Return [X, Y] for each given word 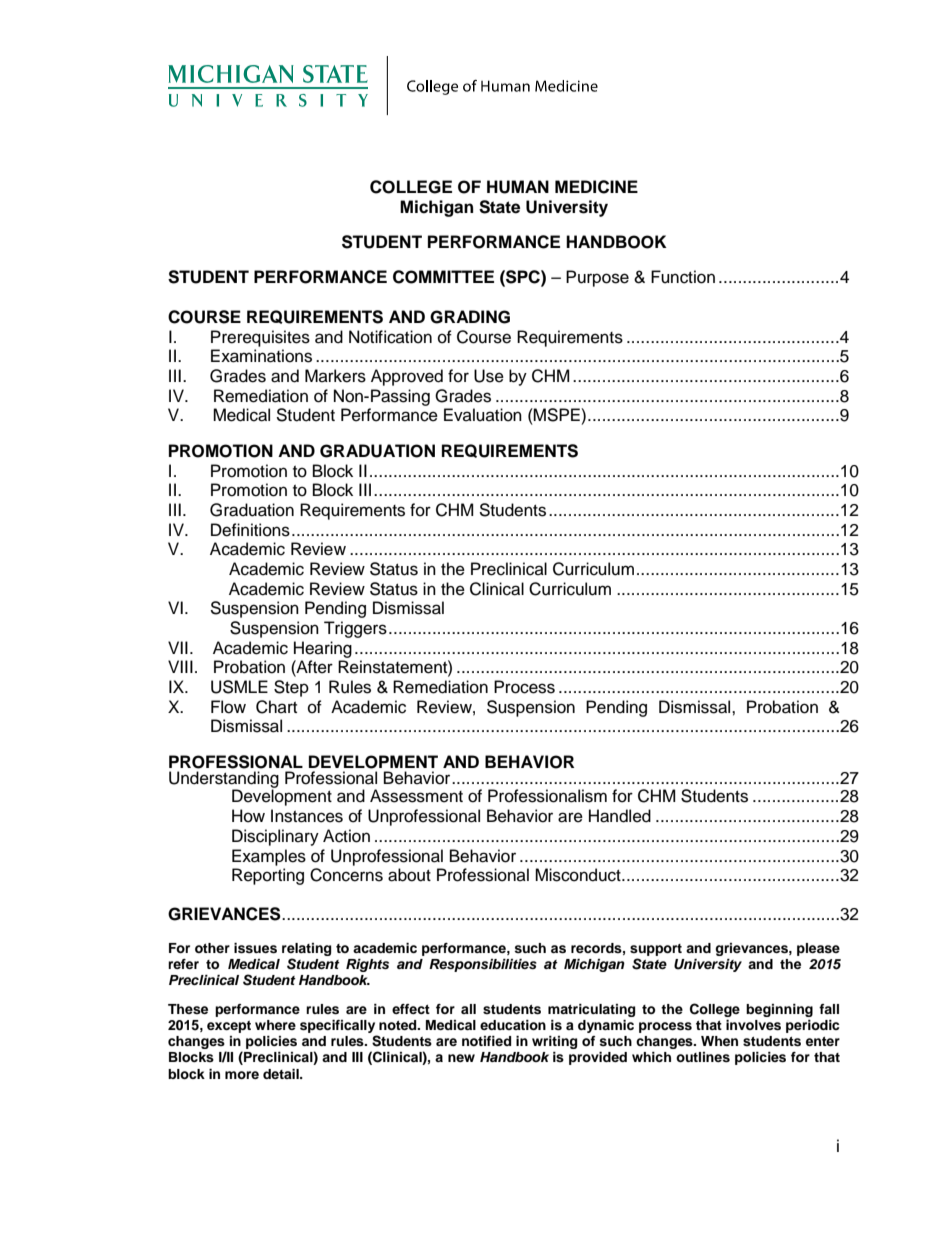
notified [486, 1041]
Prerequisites [260, 338]
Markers [335, 376]
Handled [620, 816]
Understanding [224, 780]
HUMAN [518, 187]
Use [489, 376]
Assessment [416, 796]
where [275, 1025]
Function [683, 277]
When [719, 1041]
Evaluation [483, 415]
